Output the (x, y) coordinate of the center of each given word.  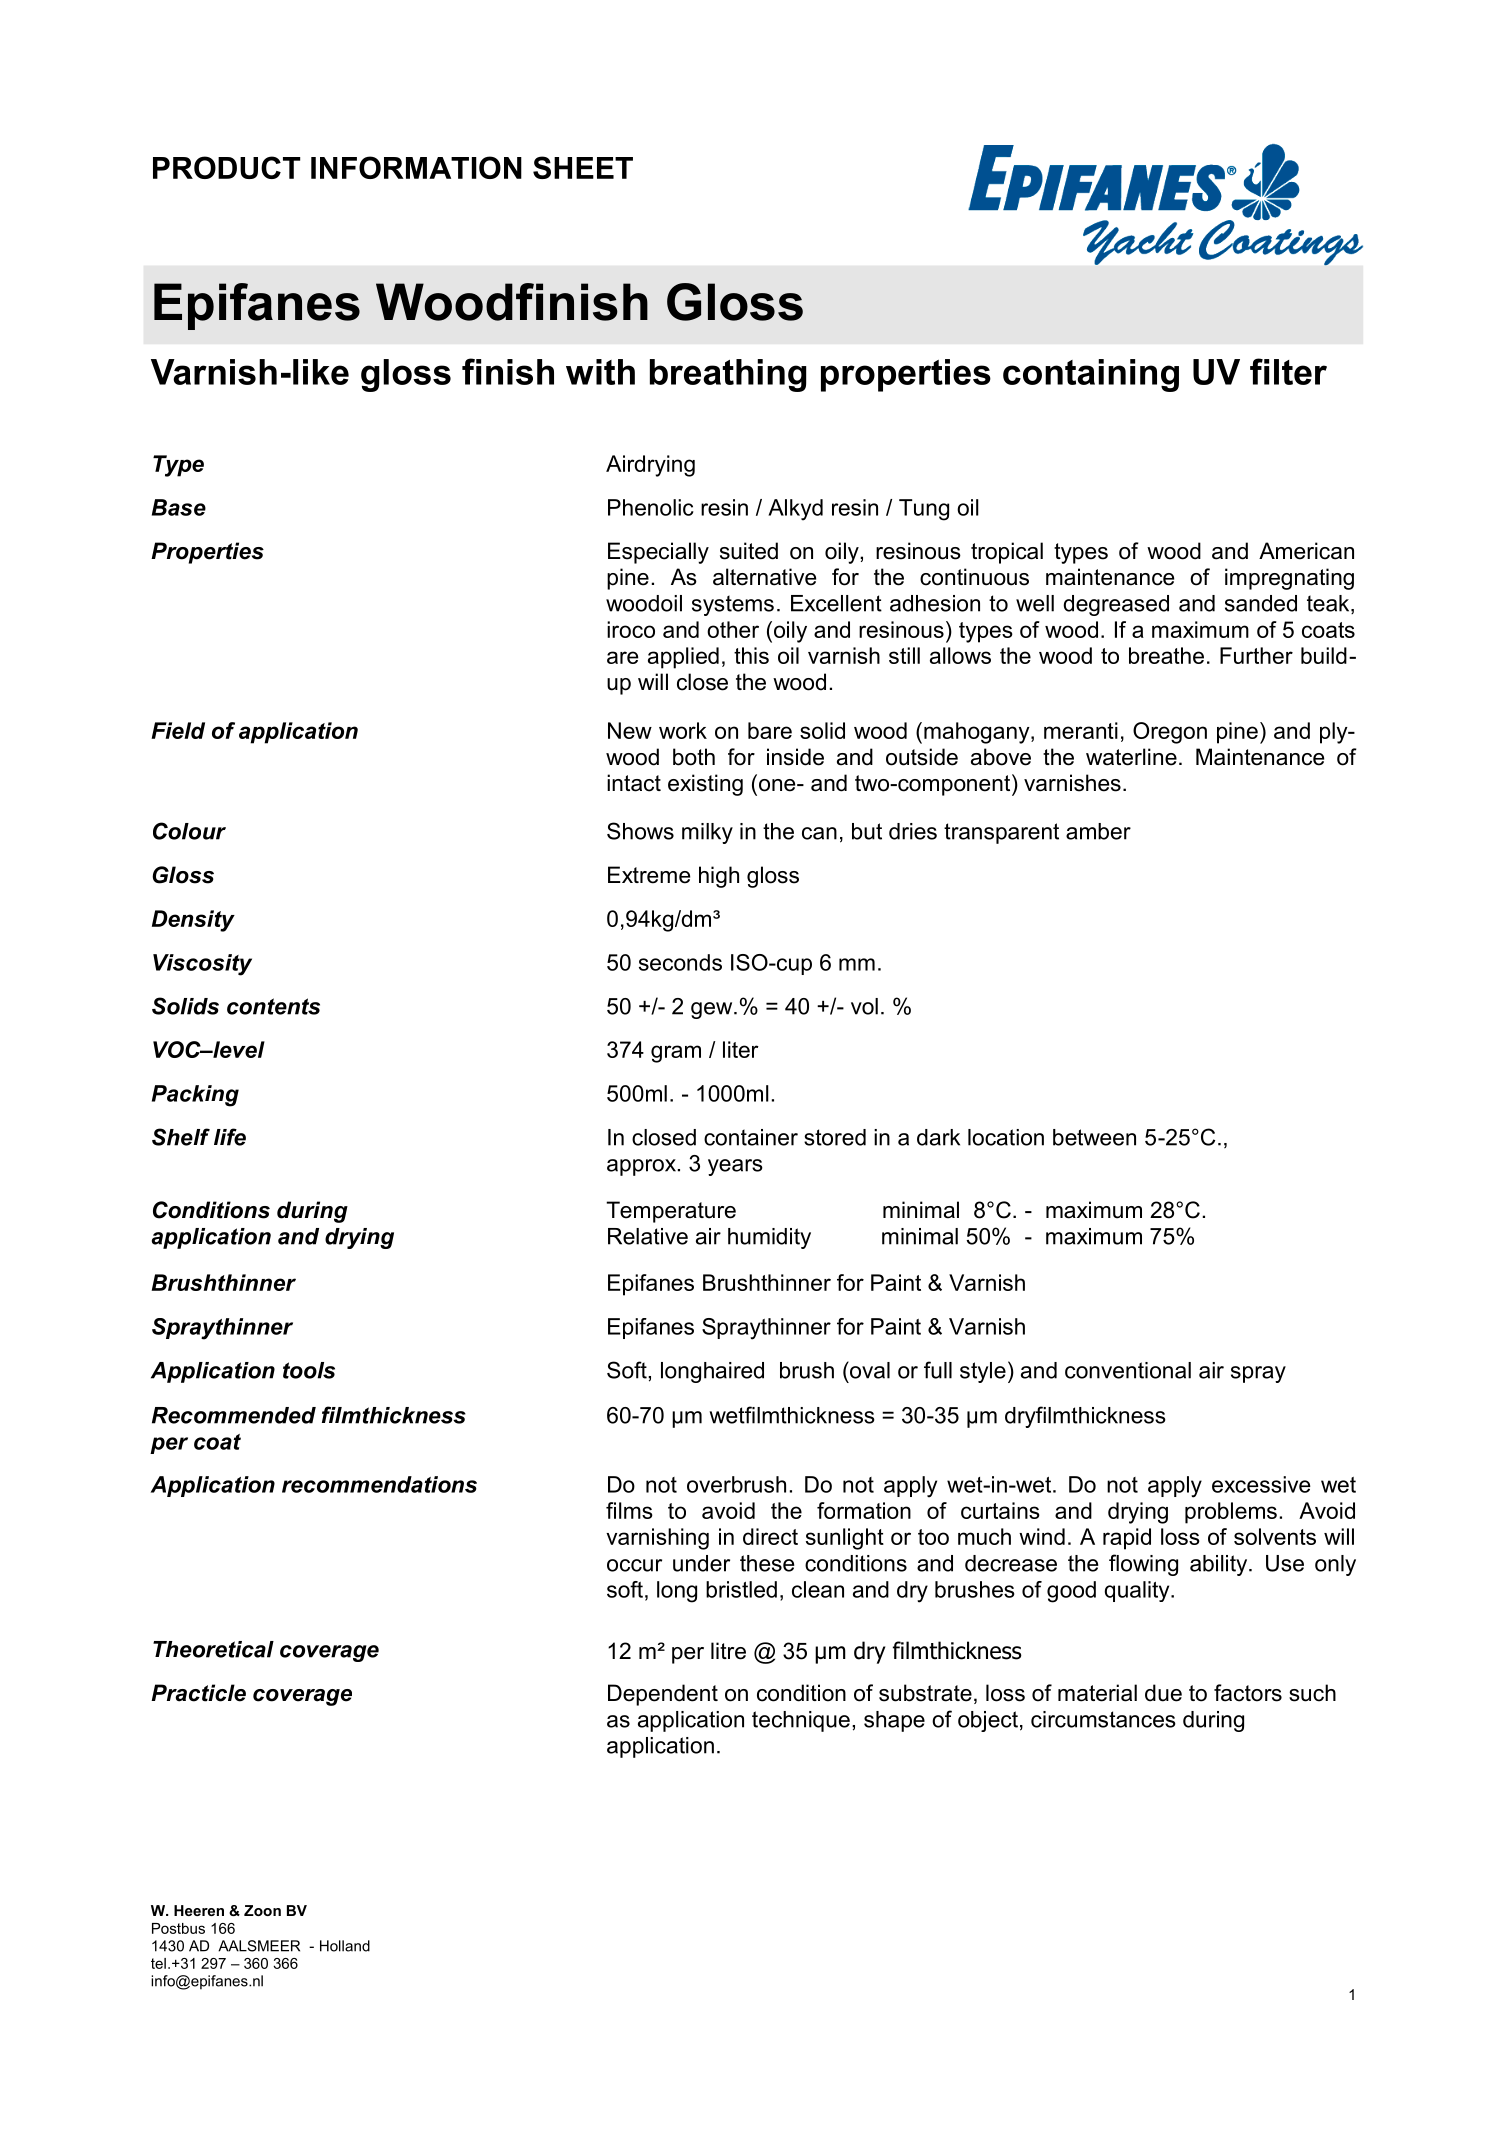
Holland (345, 1946)
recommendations (379, 1484)
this (751, 655)
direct (770, 1536)
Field (178, 730)
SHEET (583, 167)
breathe (1166, 655)
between (1094, 1137)
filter (1288, 371)
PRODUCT (226, 167)
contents (273, 1006)
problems (1231, 1513)
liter (741, 1049)
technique (801, 1721)
